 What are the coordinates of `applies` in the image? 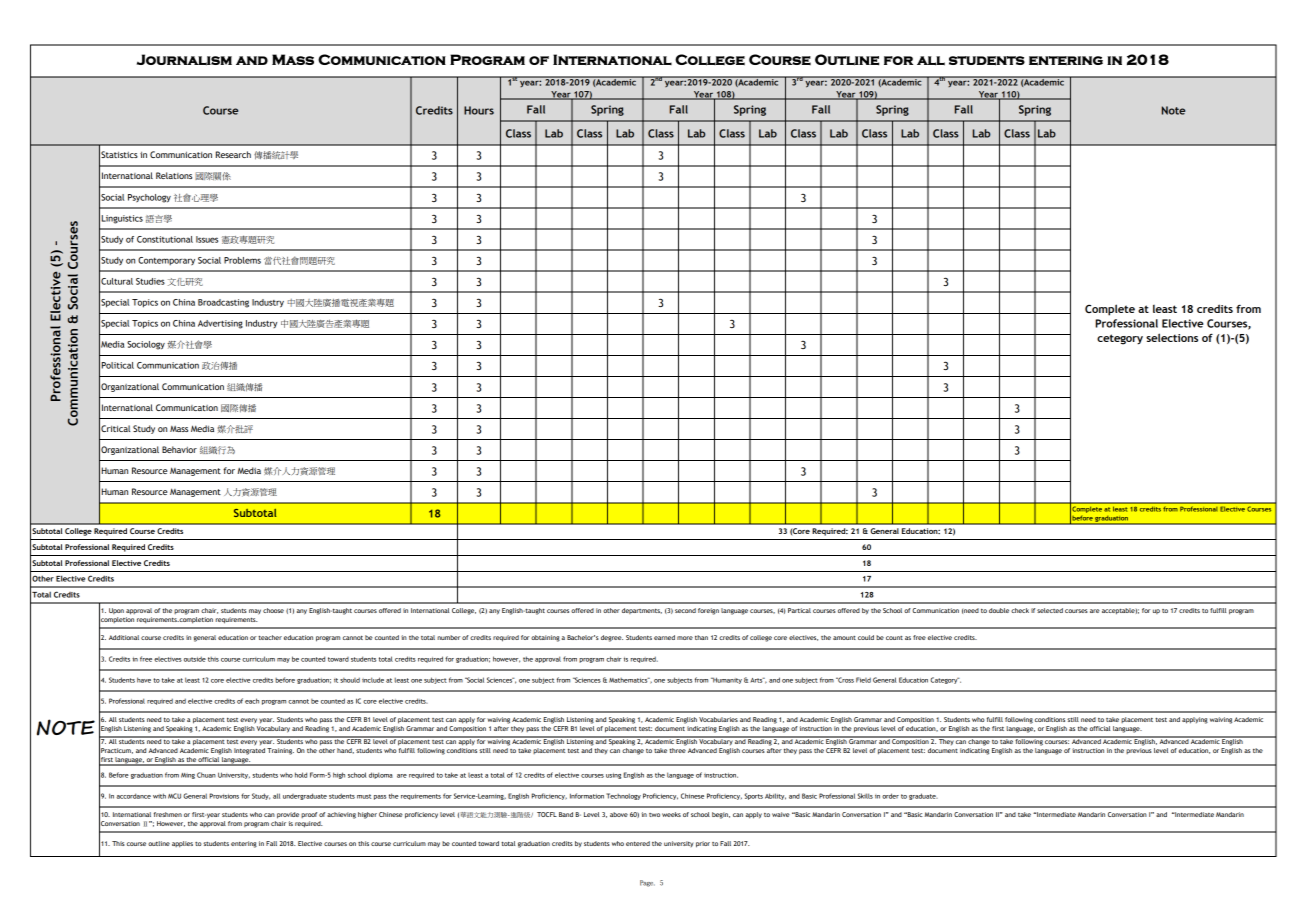 It's located at (182, 844).
